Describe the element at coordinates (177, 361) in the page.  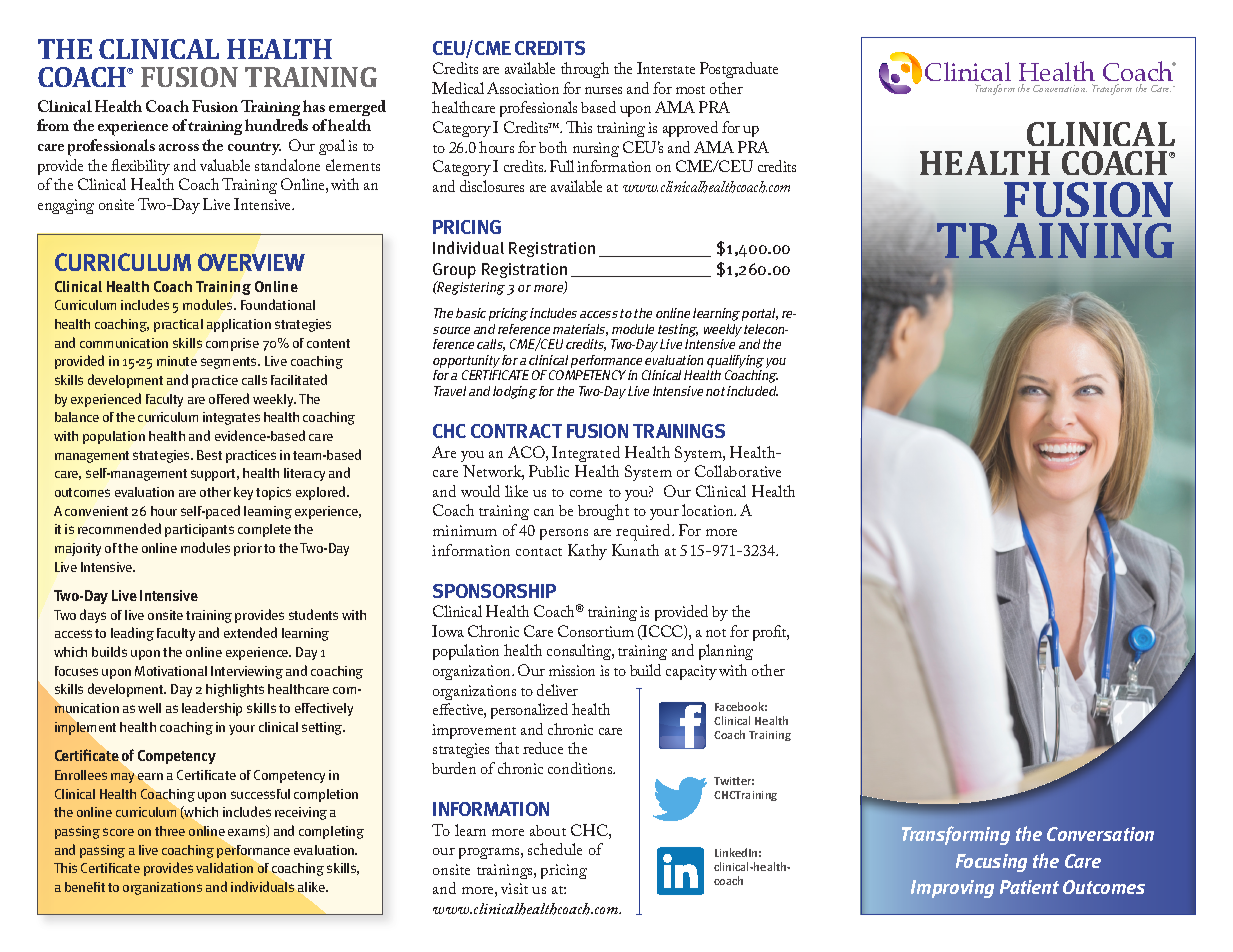
I see `minute` at that location.
